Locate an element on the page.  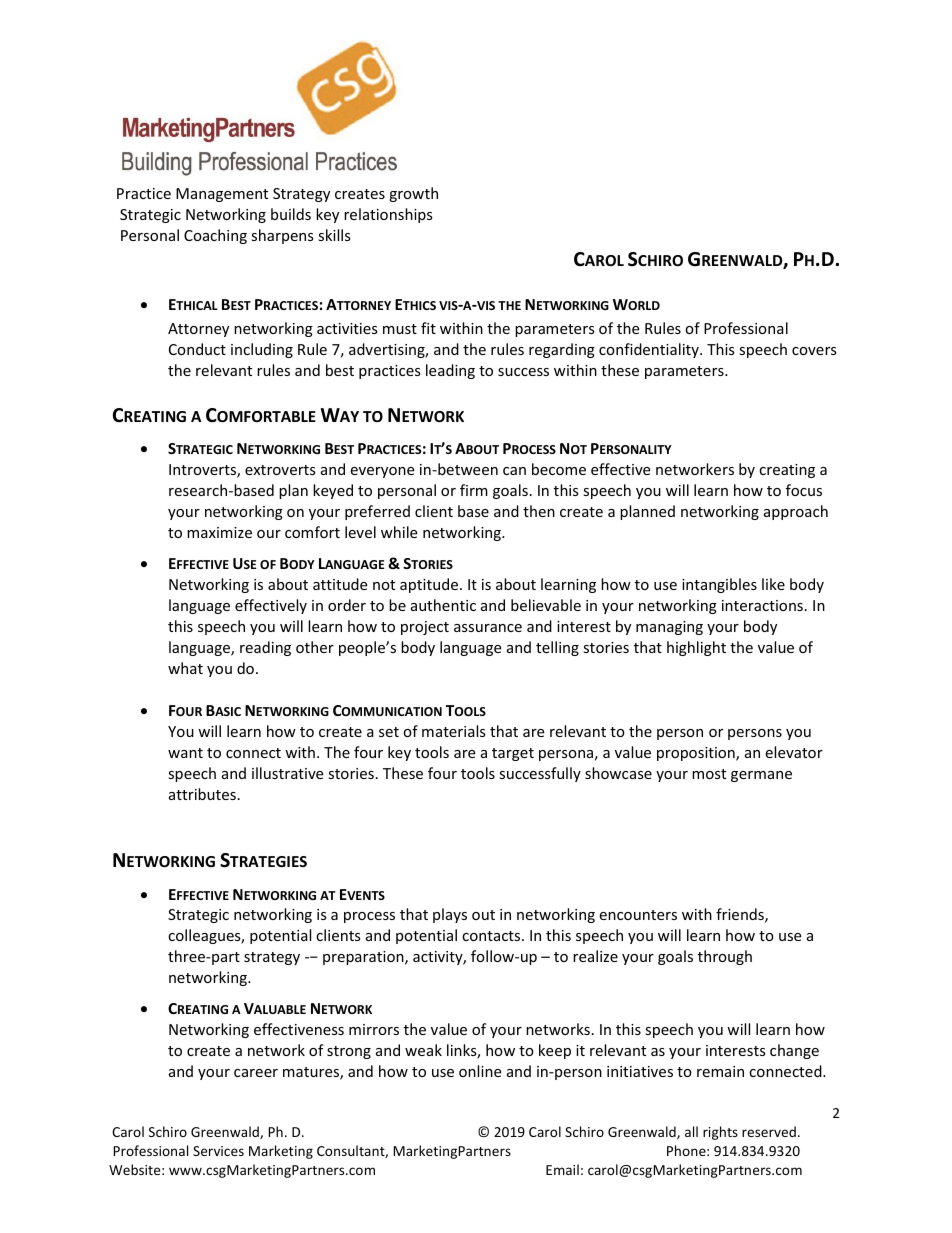
Services is located at coordinates (218, 1151).
